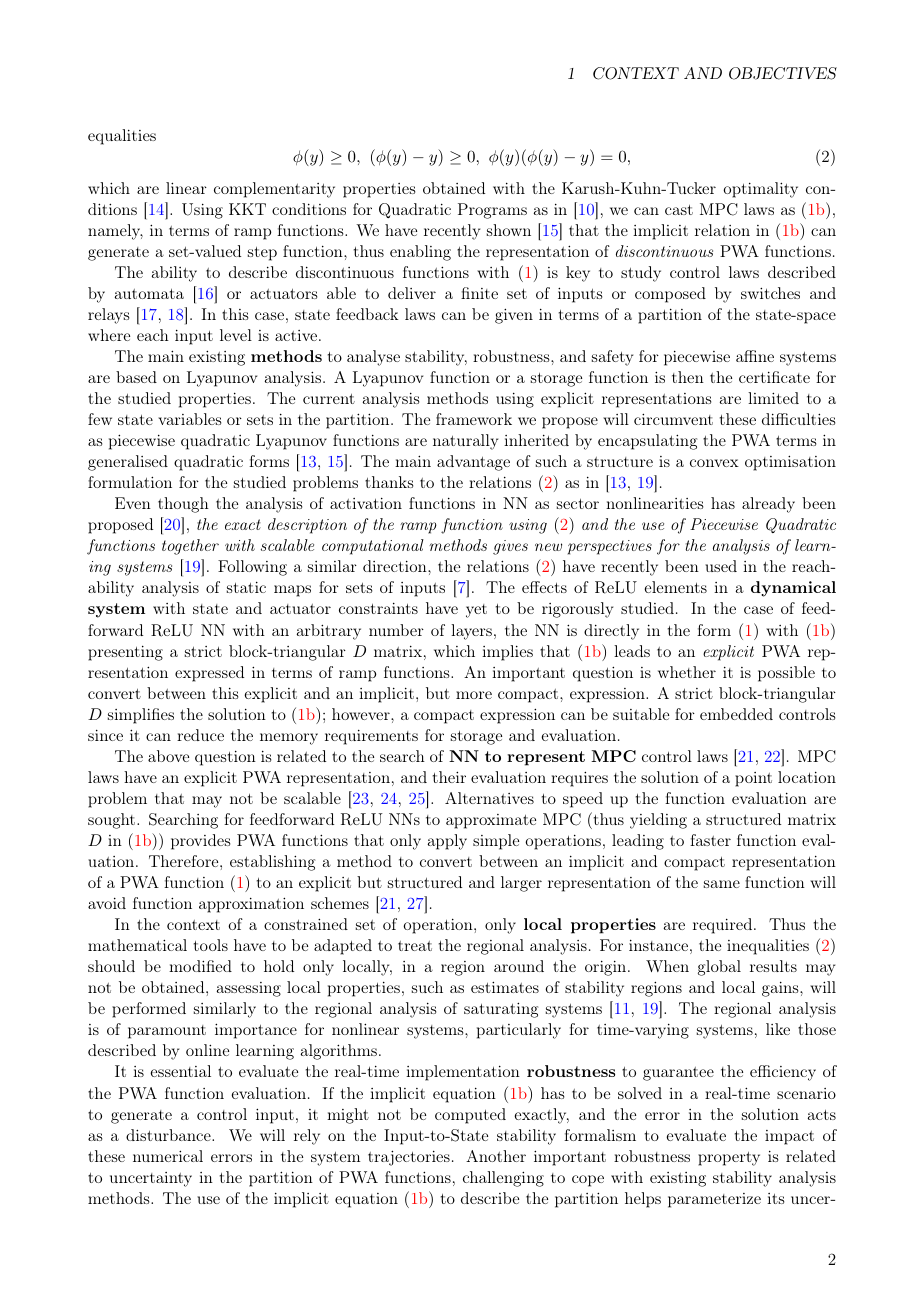 The height and width of the document is (1308, 924). What do you see at coordinates (471, 632) in the document?
I see `layers` at bounding box center [471, 632].
